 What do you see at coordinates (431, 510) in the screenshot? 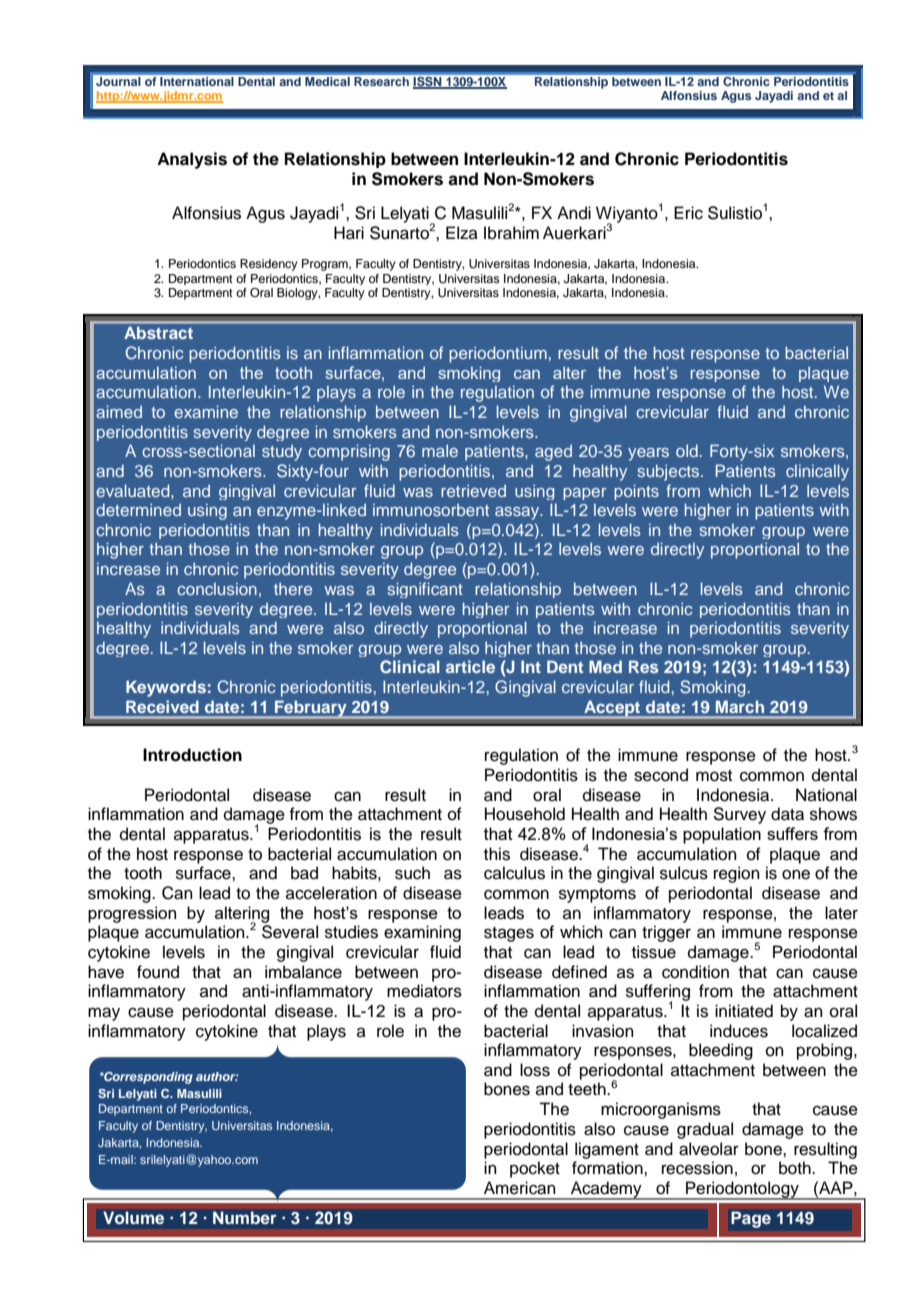
I see `immunosorbent` at bounding box center [431, 510].
